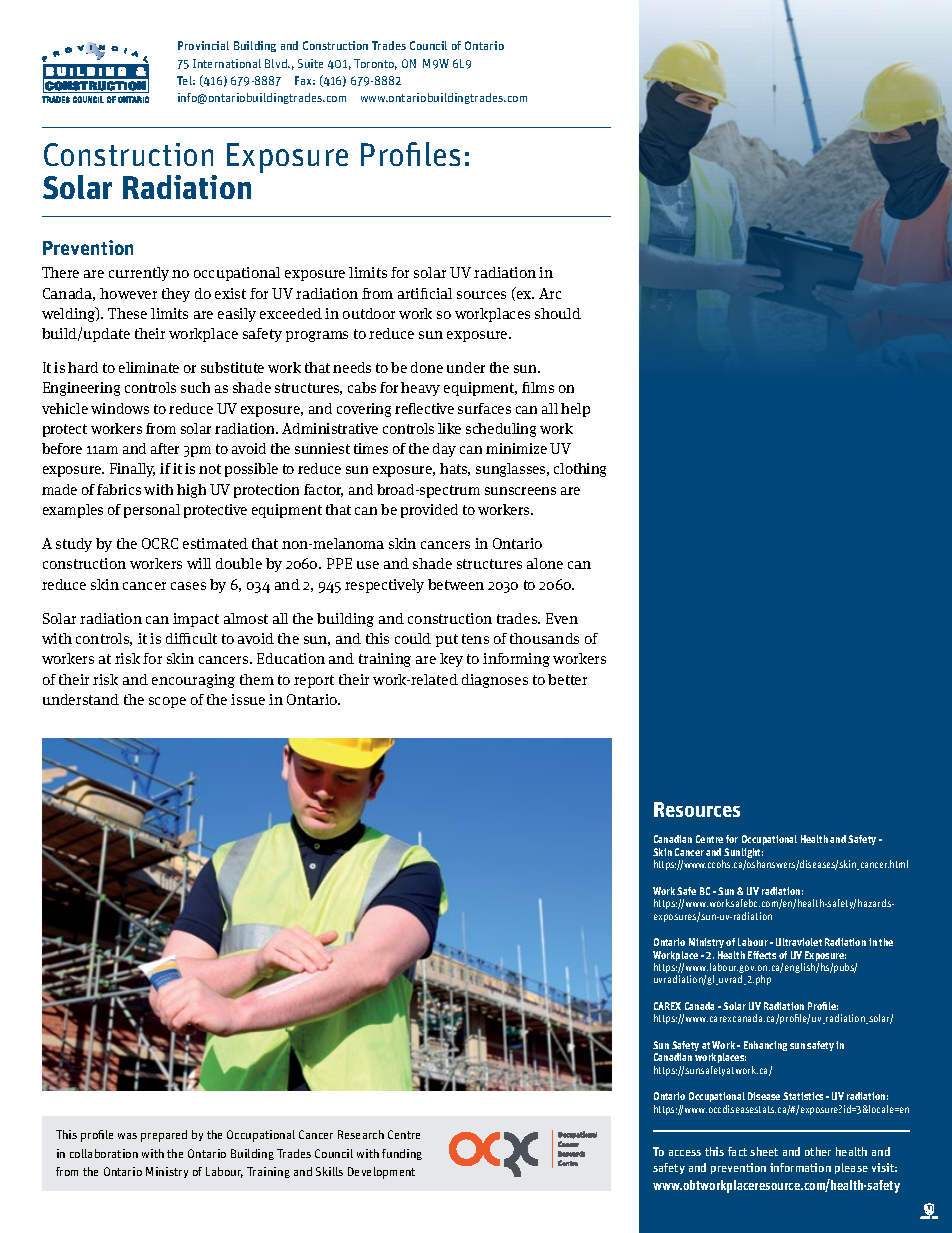  I want to click on impact, so click(196, 620).
